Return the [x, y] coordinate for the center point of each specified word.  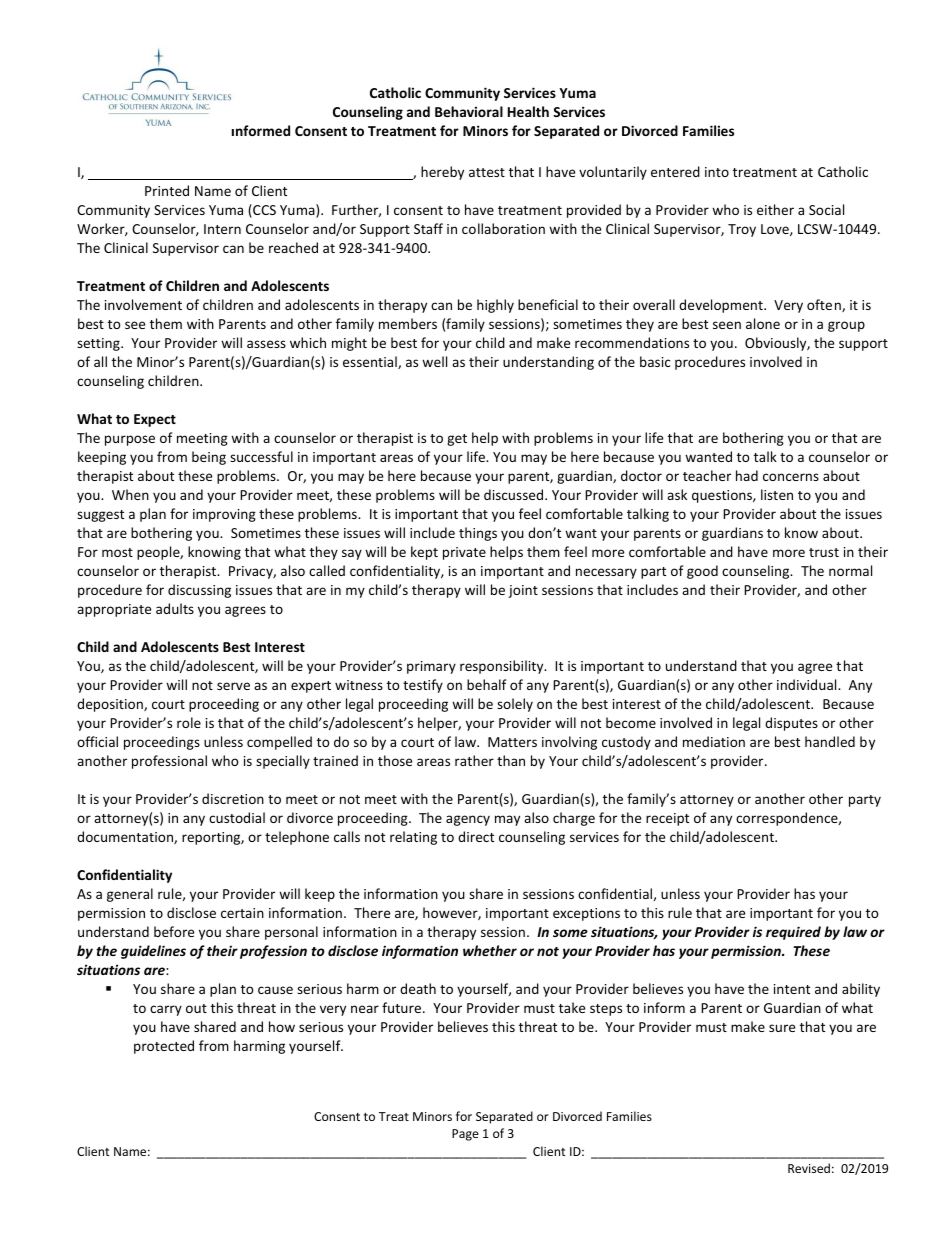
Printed [167, 190]
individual [808, 684]
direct [476, 836]
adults [175, 608]
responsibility [503, 667]
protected [164, 1047]
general [130, 895]
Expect [155, 420]
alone [763, 323]
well [434, 361]
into [717, 172]
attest [487, 172]
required [793, 933]
